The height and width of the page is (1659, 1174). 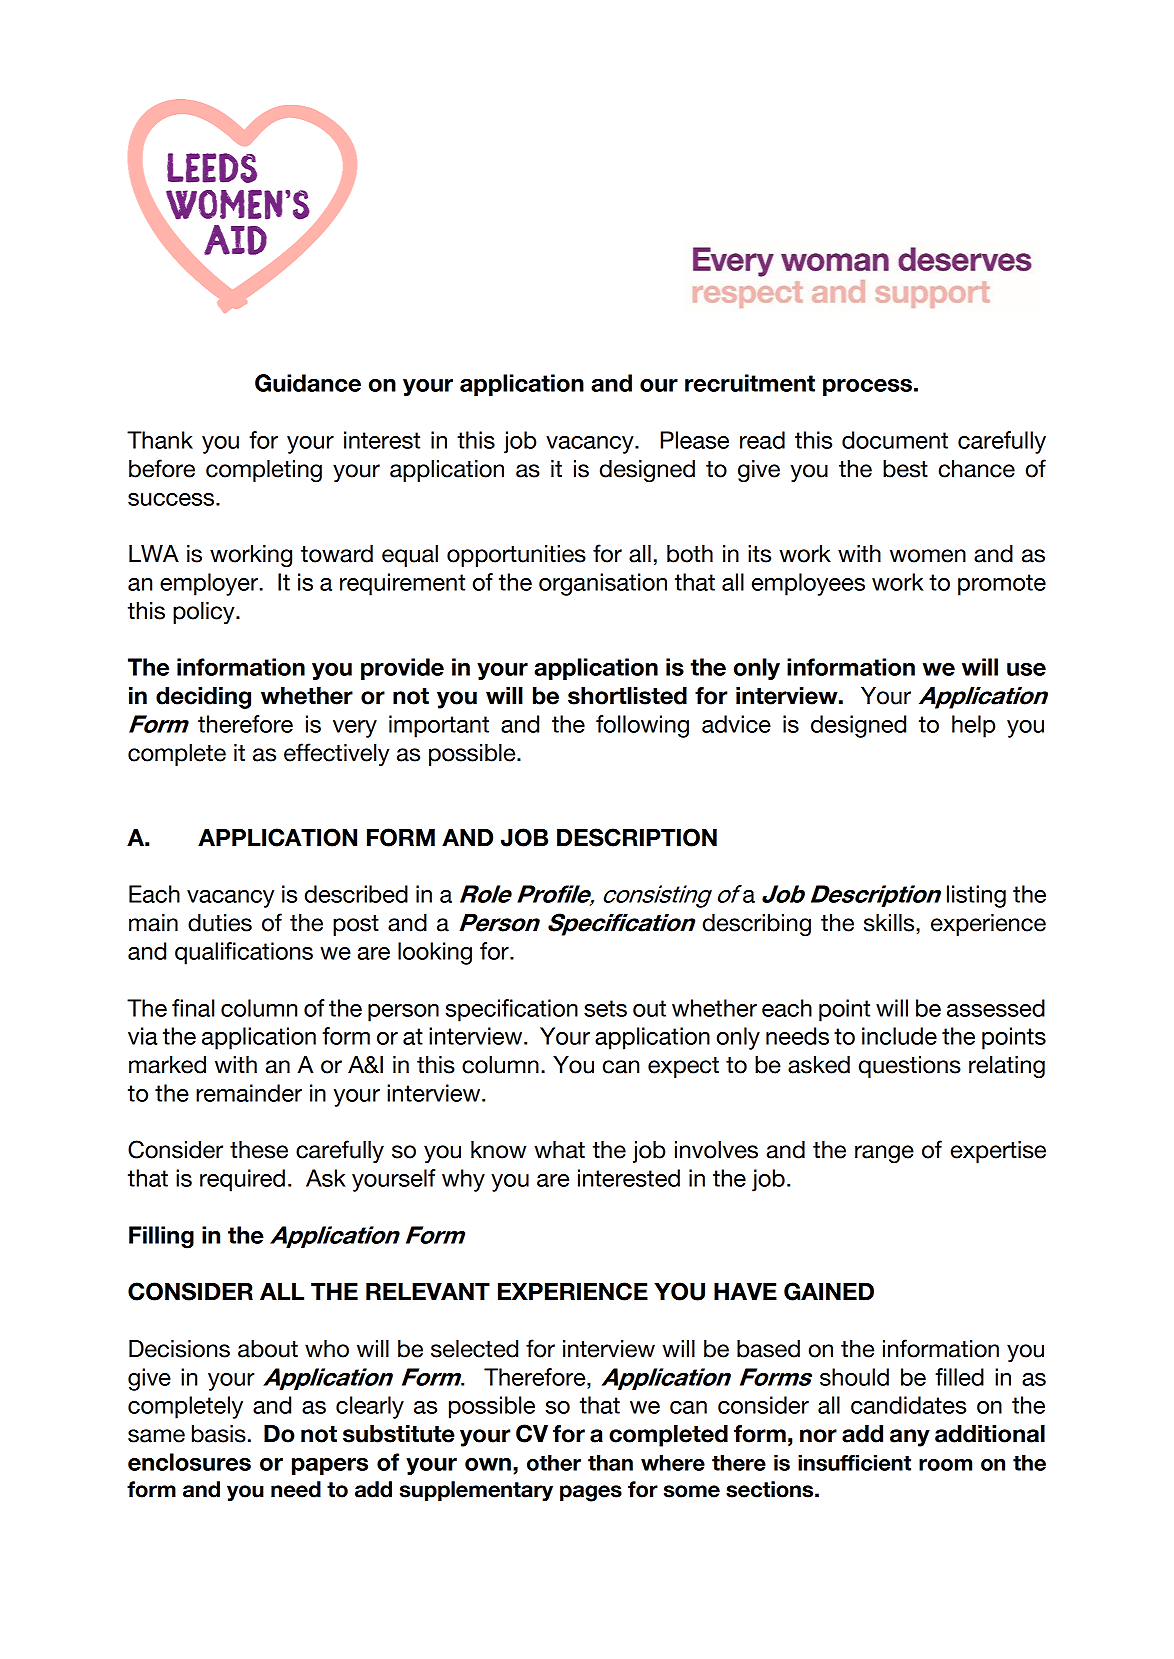 What do you see at coordinates (895, 440) in the page?
I see `document` at bounding box center [895, 440].
